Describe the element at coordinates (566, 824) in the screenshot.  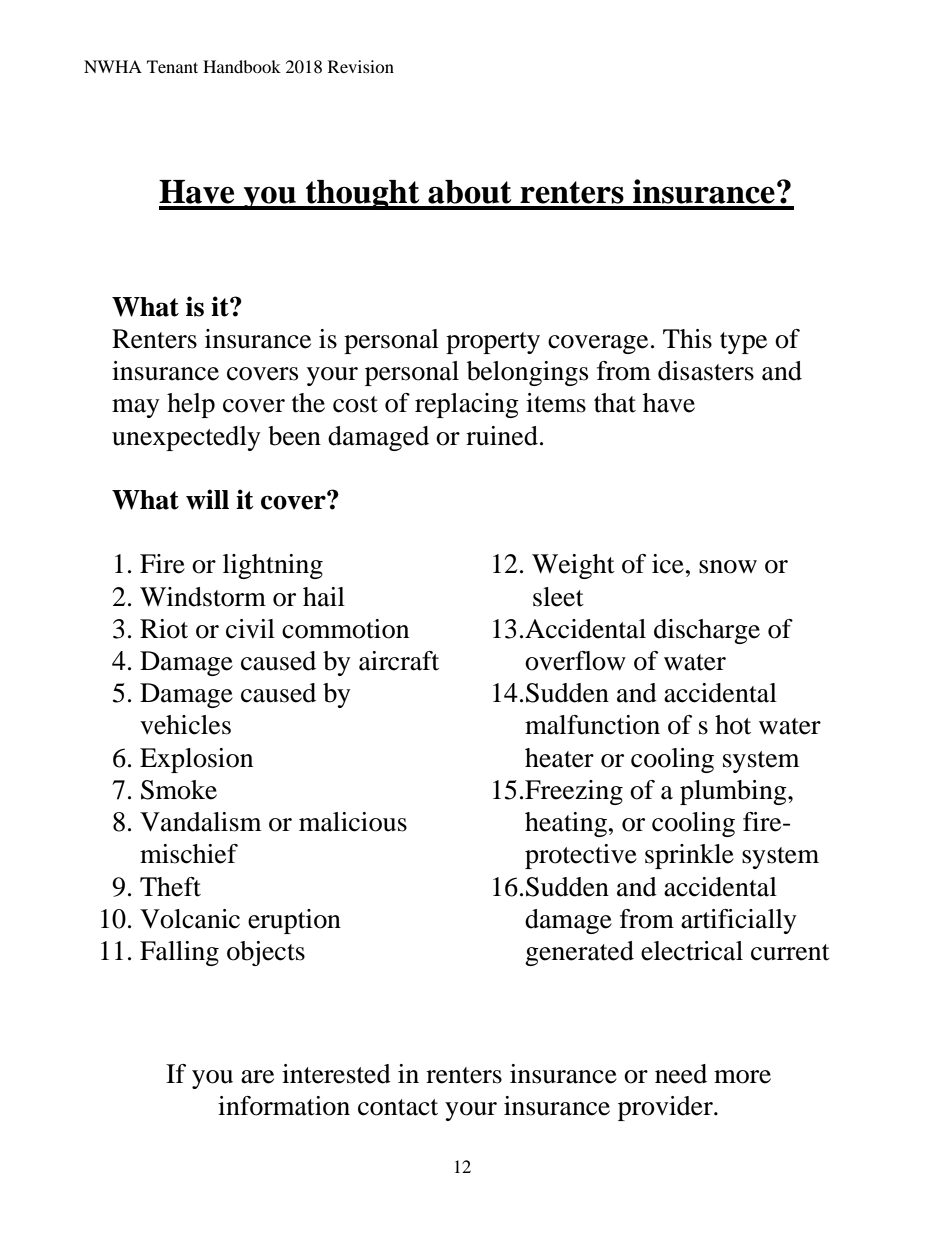
I see `heating` at that location.
